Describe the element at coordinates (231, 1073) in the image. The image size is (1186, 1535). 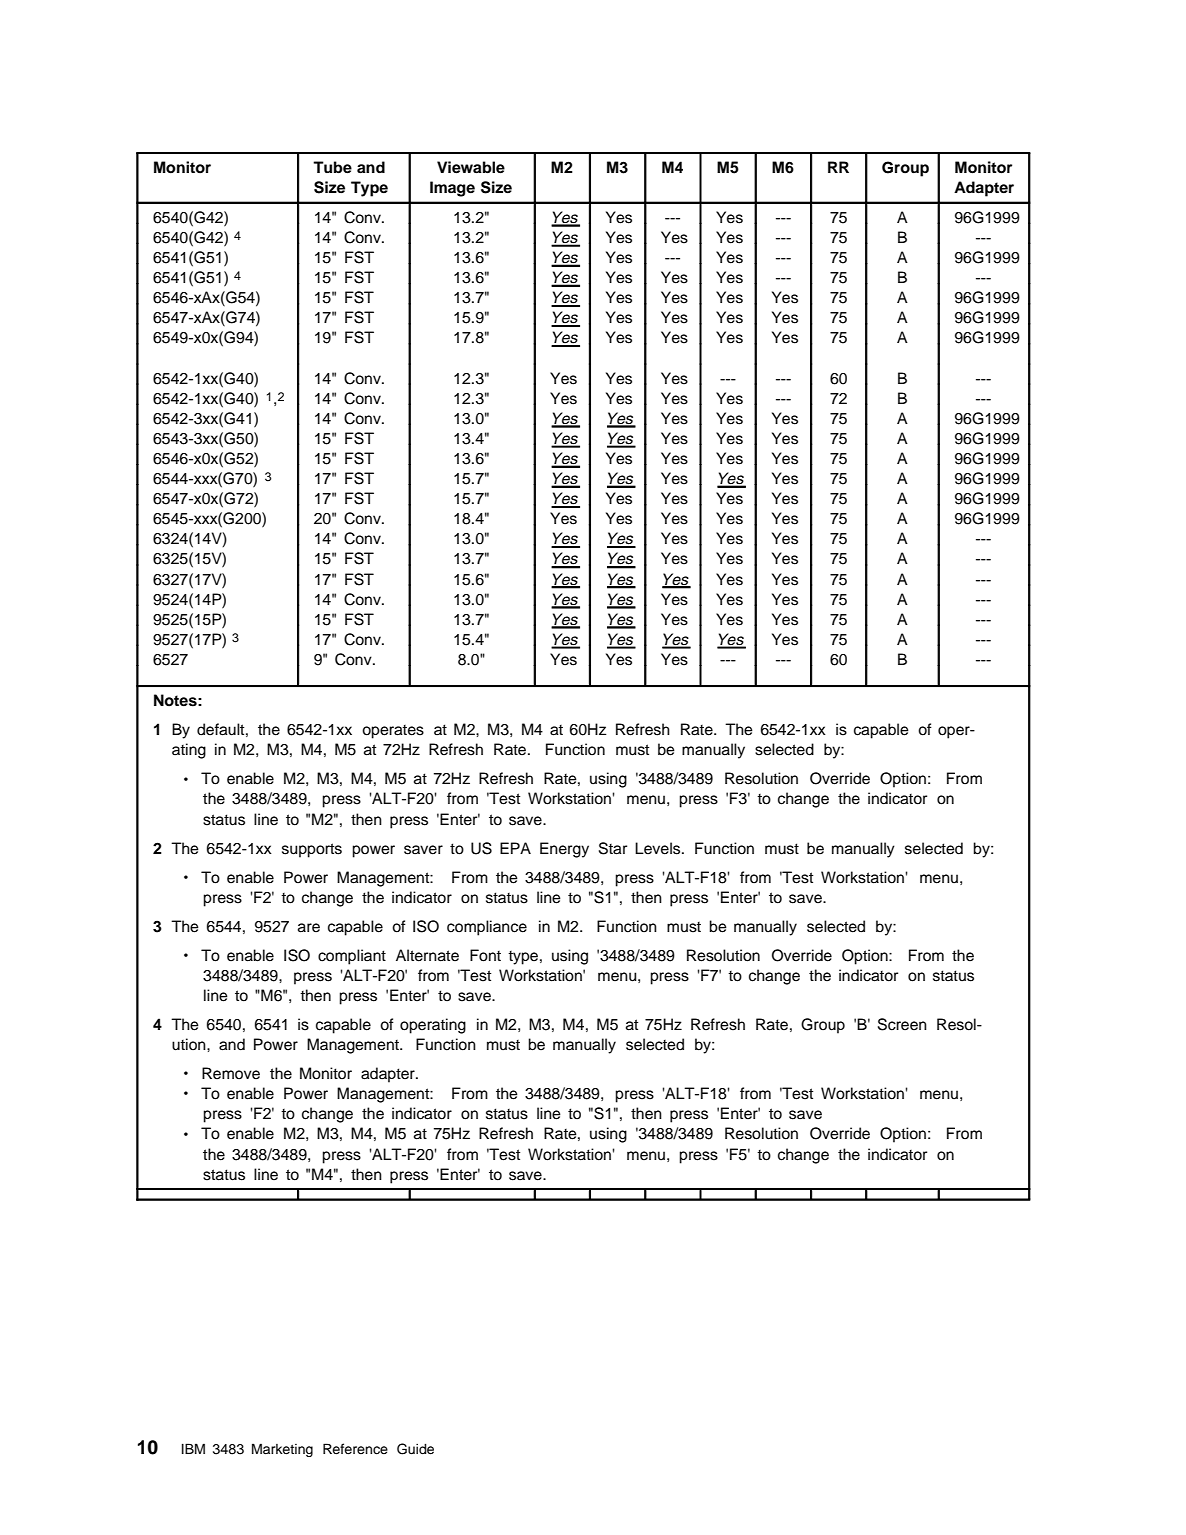
I see `Remove` at that location.
